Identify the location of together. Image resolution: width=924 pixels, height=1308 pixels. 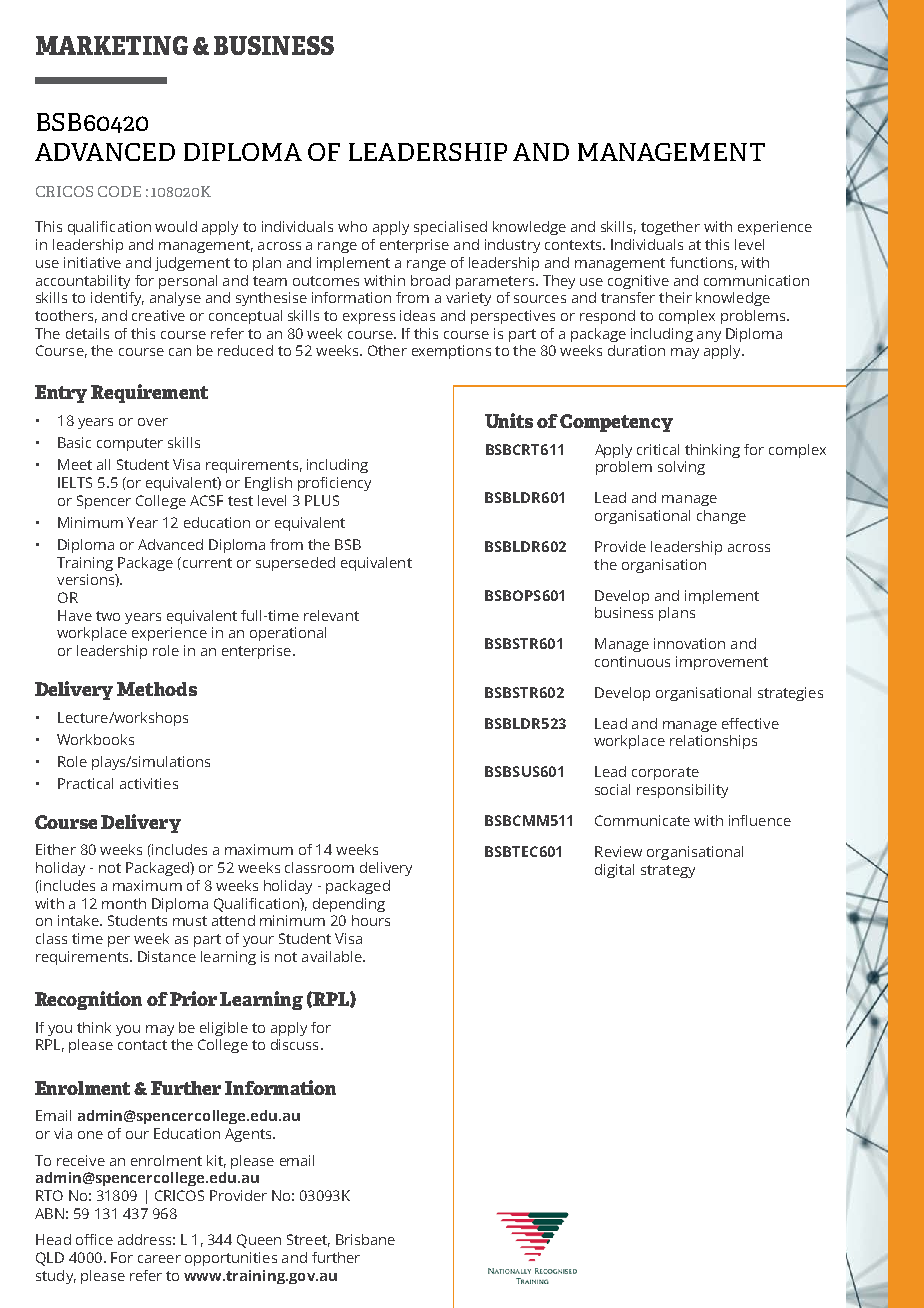
(670, 228).
